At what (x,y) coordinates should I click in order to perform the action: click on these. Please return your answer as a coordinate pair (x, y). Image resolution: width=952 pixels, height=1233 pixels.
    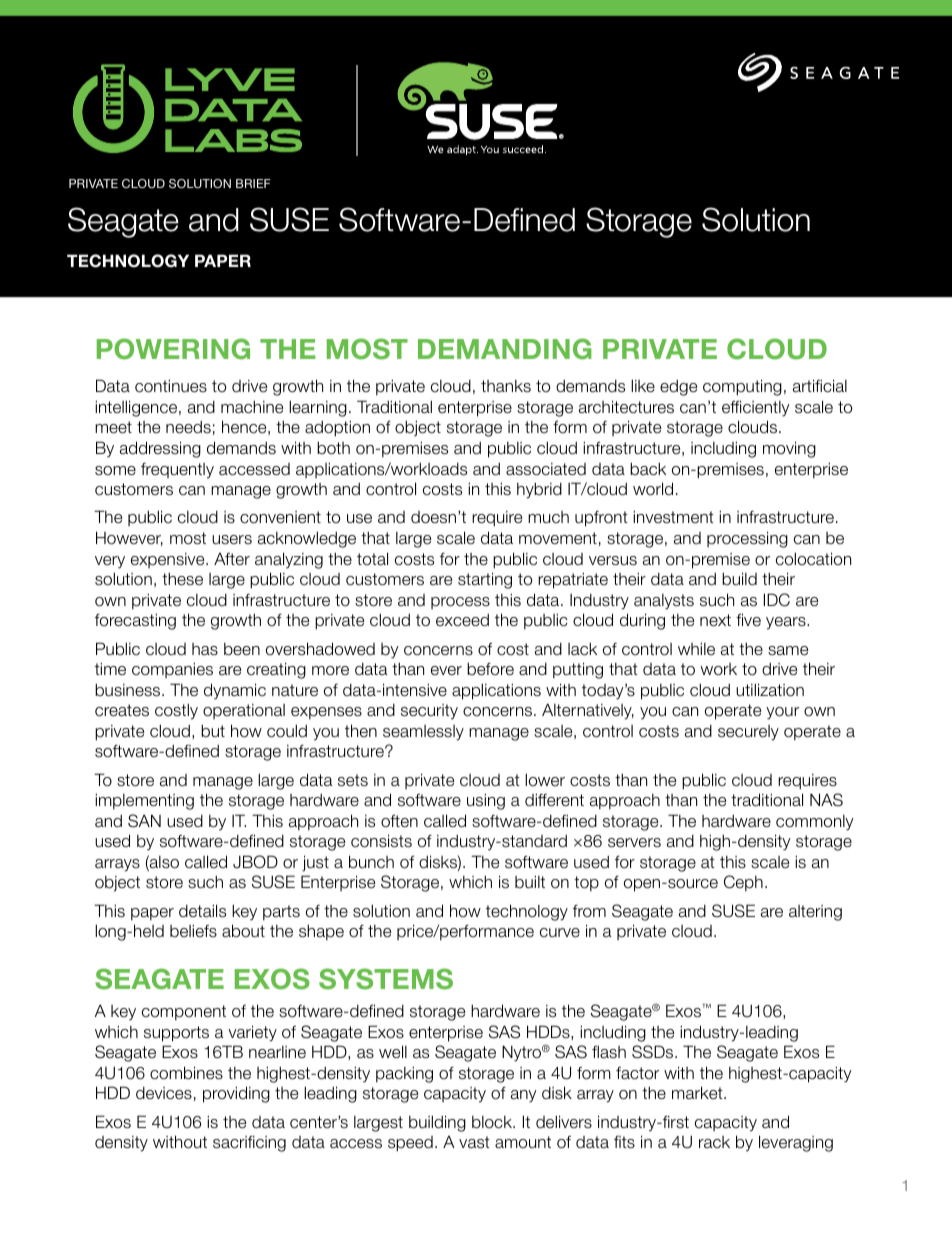
    Looking at the image, I should click on (182, 579).
